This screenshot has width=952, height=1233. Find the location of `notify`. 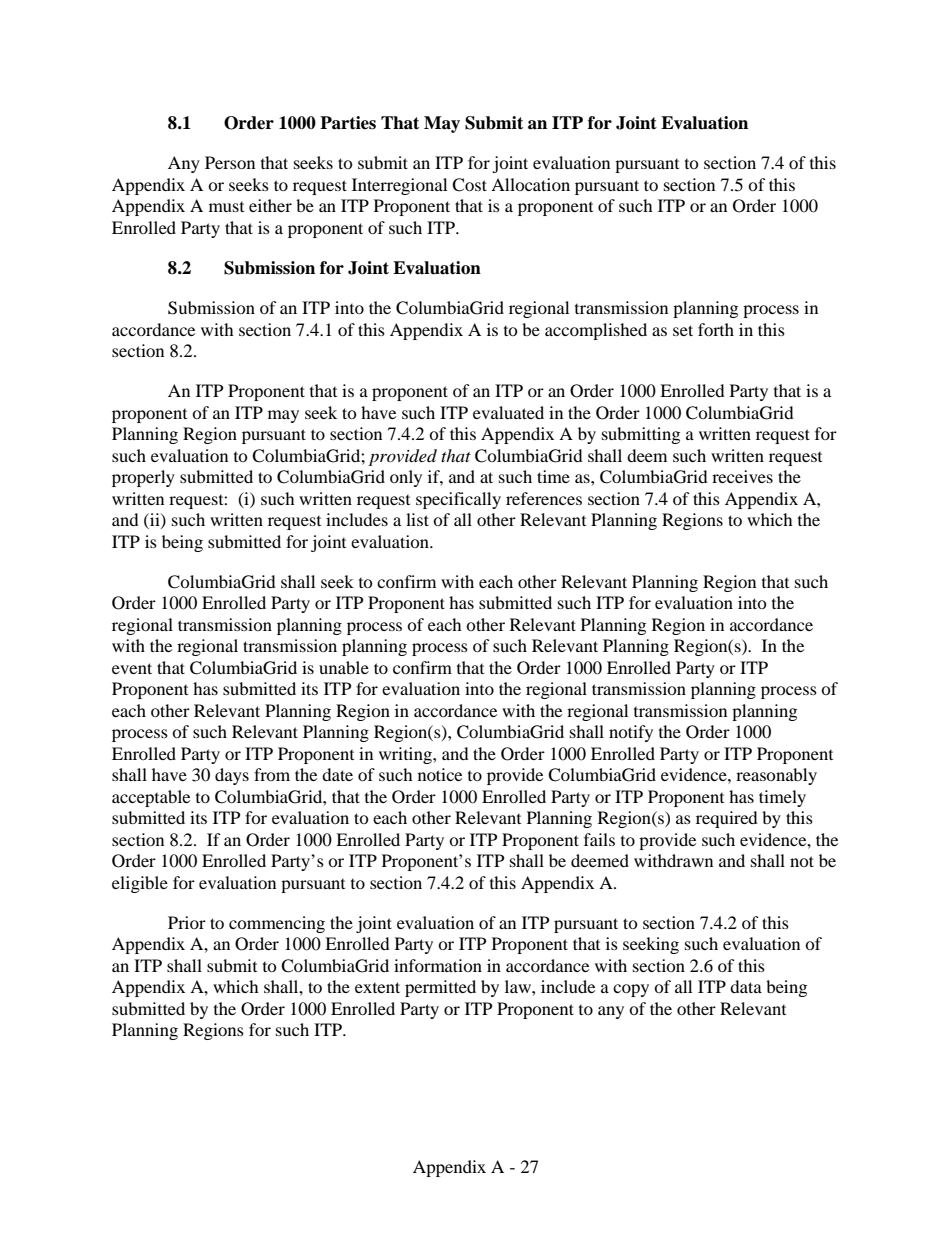

notify is located at coordinates (631, 733).
